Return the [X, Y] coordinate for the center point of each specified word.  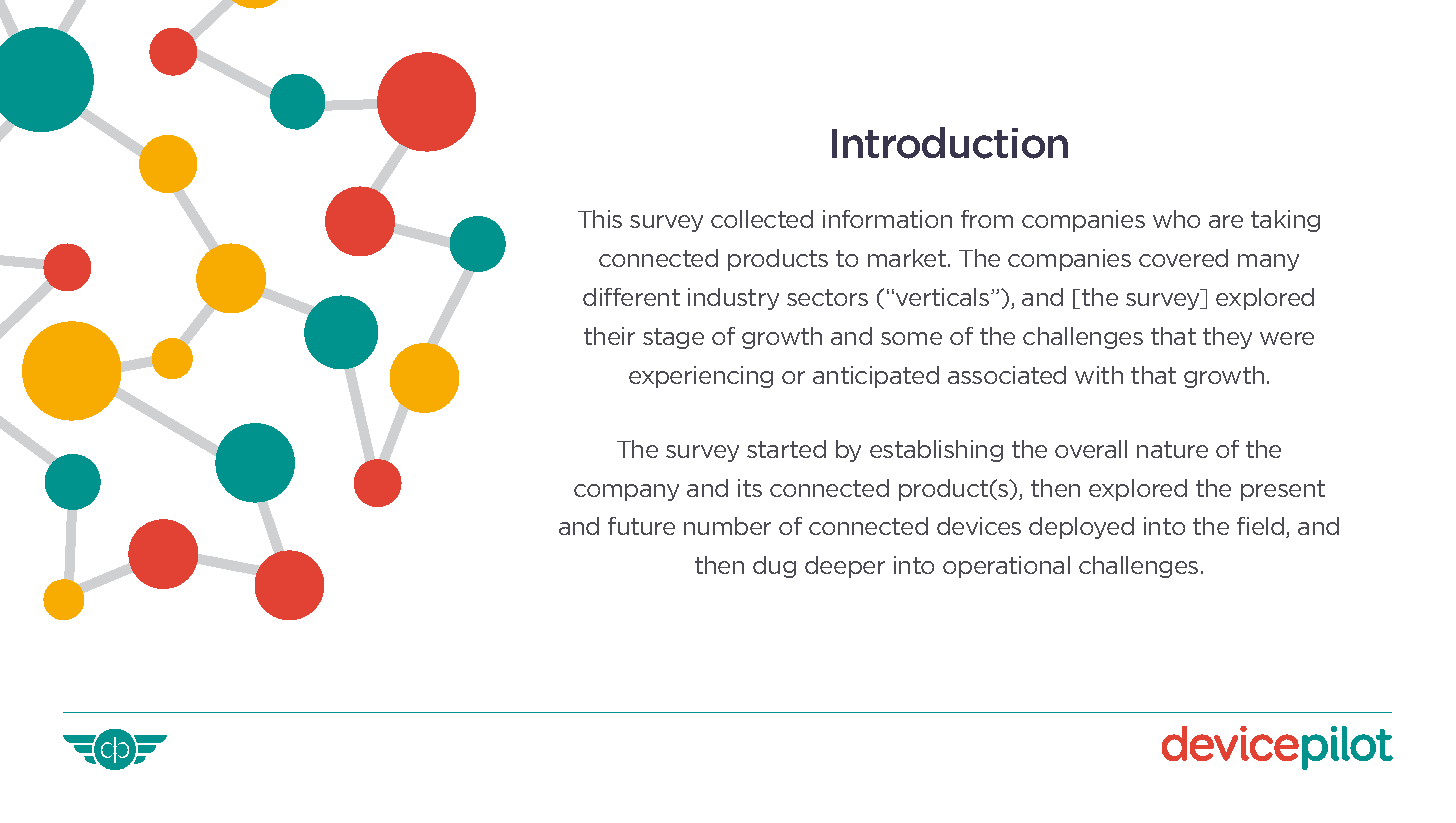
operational [1006, 567]
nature [1172, 449]
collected [762, 219]
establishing [936, 451]
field [1262, 527]
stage [673, 338]
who [1176, 219]
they [1227, 338]
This [600, 219]
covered [1183, 258]
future [641, 526]
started [786, 449]
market [908, 258]
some [911, 338]
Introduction [950, 143]
